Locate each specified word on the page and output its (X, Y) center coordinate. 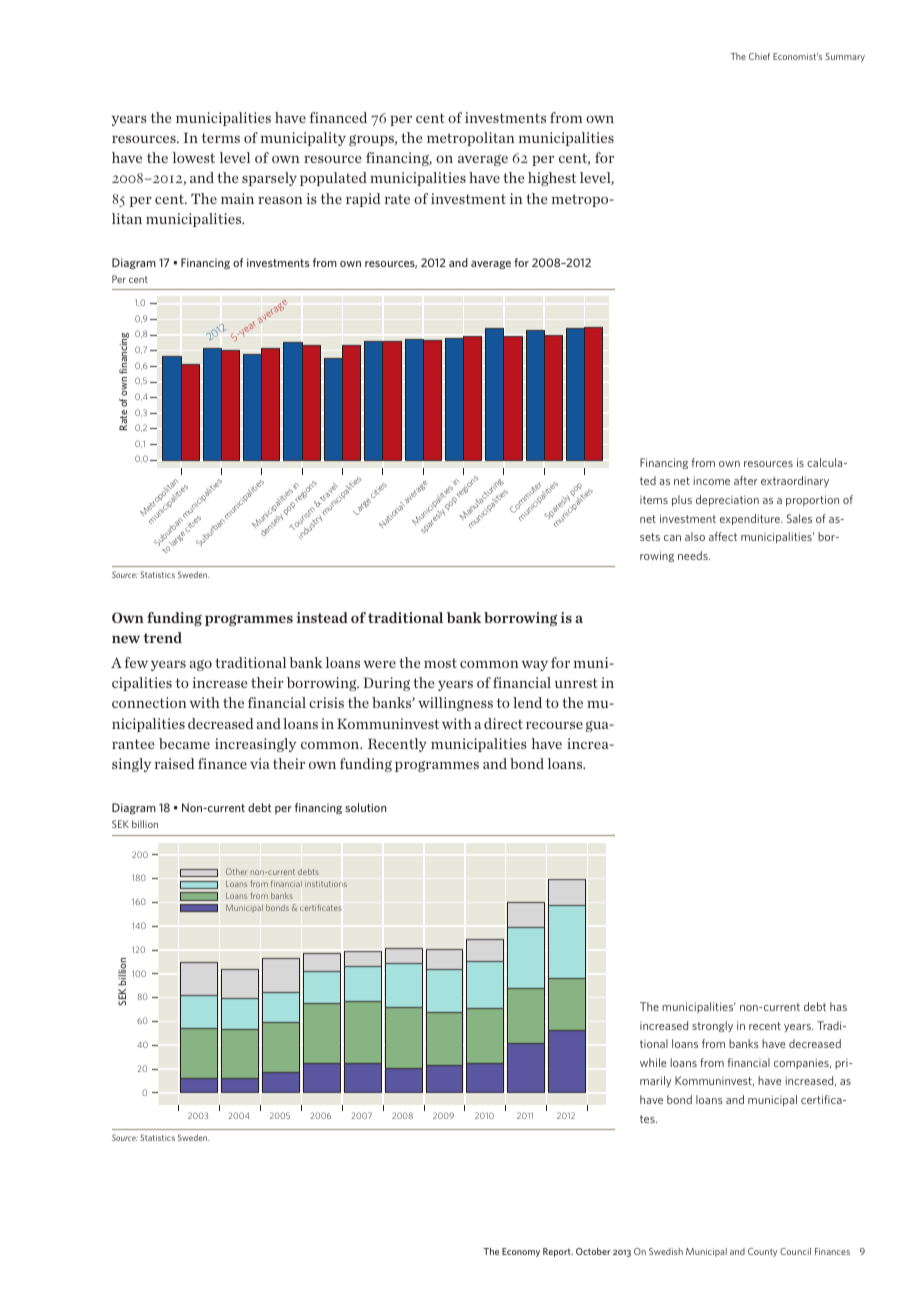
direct (503, 723)
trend (162, 637)
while (653, 1062)
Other (236, 871)
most (440, 663)
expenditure (751, 519)
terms (221, 138)
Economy (521, 1252)
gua (598, 726)
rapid (363, 200)
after (746, 480)
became (184, 743)
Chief (759, 56)
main (237, 198)
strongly (712, 1026)
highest (552, 179)
